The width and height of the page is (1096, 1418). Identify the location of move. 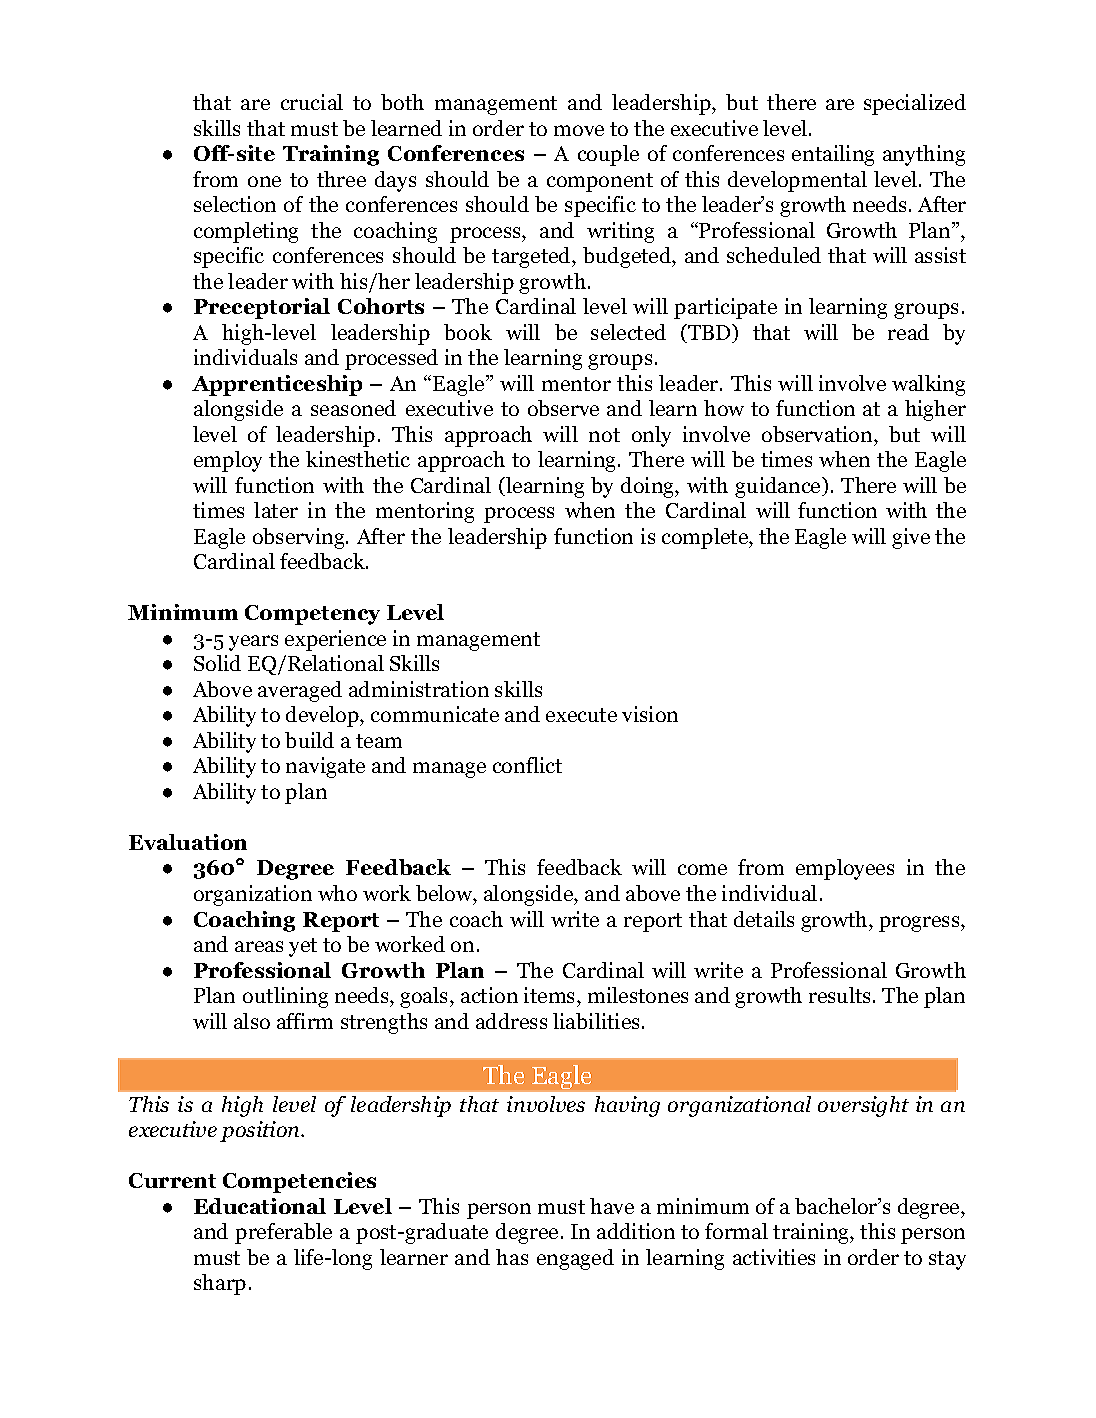
(579, 130).
